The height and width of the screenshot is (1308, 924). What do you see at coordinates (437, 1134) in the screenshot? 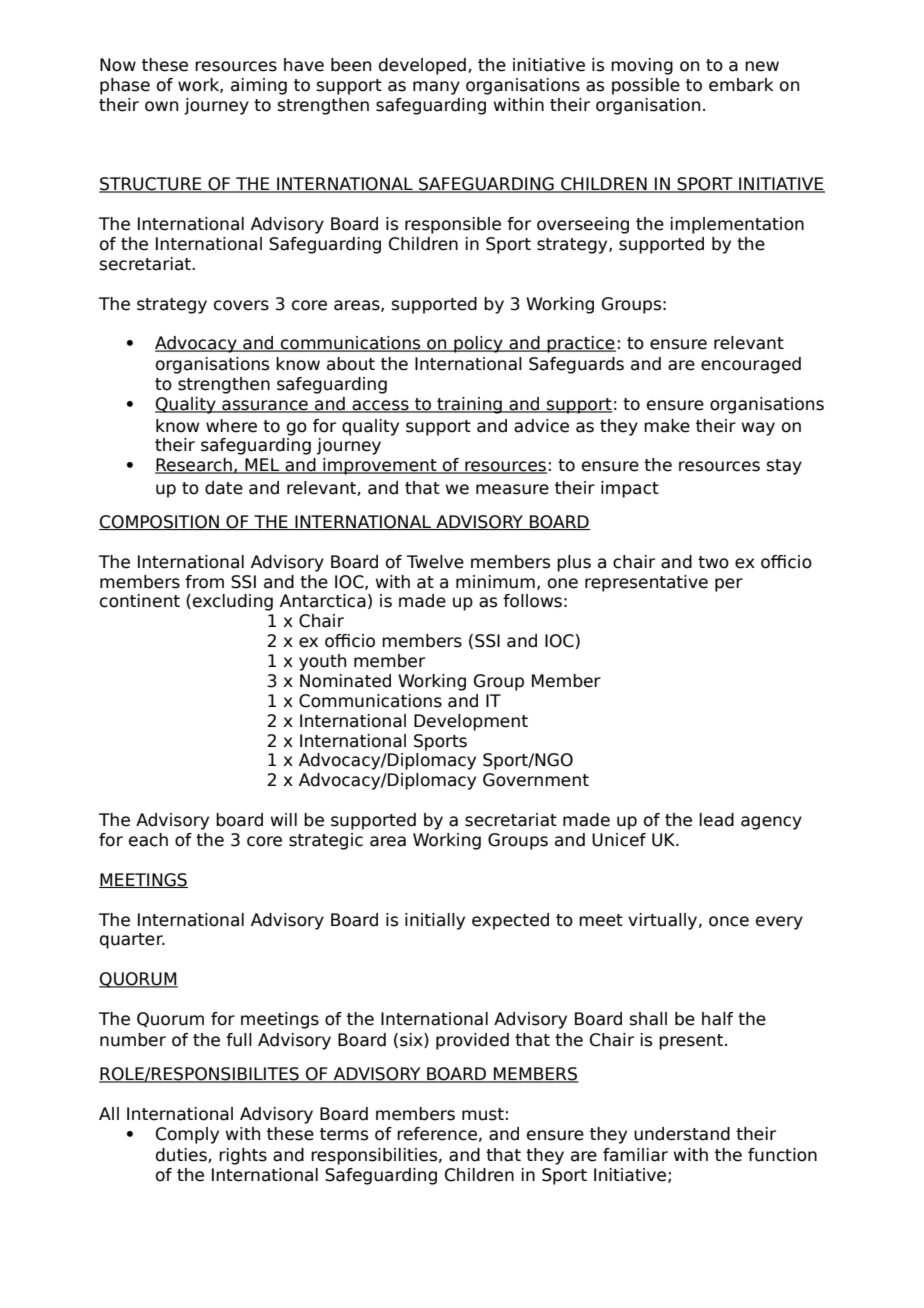
I see `reference` at bounding box center [437, 1134].
